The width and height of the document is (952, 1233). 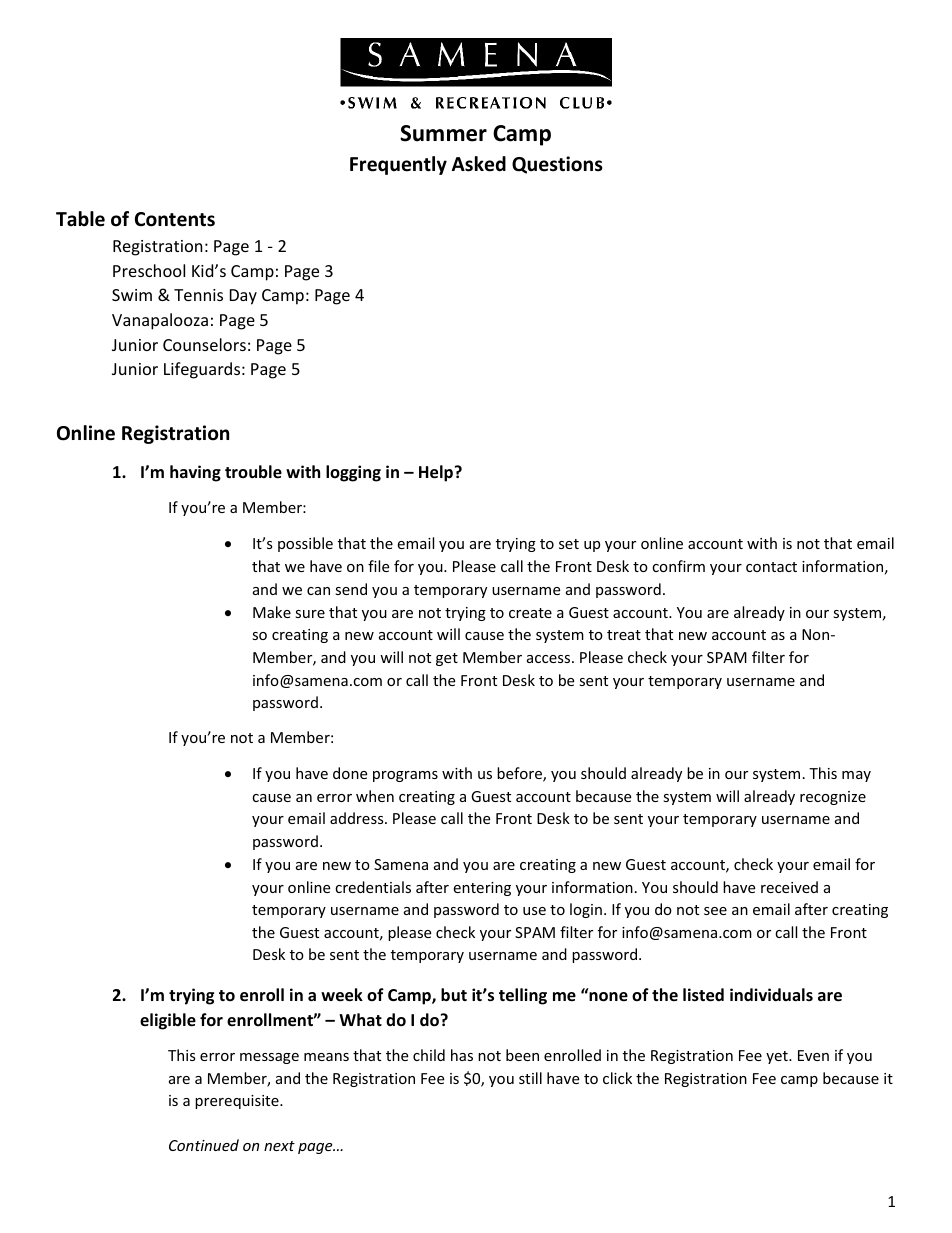 What do you see at coordinates (479, 164) in the document?
I see `Asked` at bounding box center [479, 164].
